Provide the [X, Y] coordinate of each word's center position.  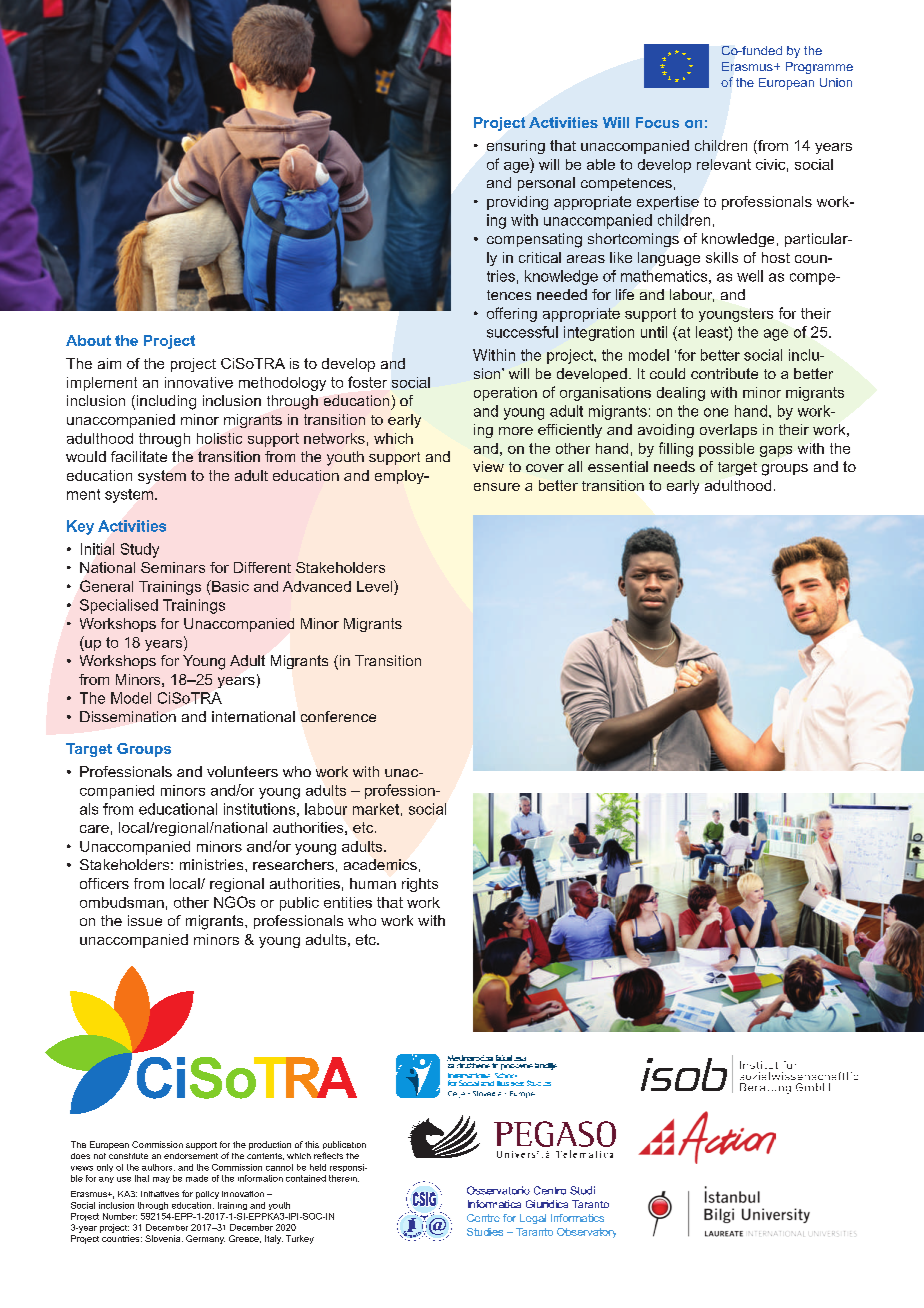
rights [420, 885]
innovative [199, 382]
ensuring [516, 147]
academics [380, 864]
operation [505, 394]
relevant [724, 164]
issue [145, 920]
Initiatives [160, 1194]
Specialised [119, 606]
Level [376, 586]
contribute [724, 373]
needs [674, 466]
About [88, 340]
